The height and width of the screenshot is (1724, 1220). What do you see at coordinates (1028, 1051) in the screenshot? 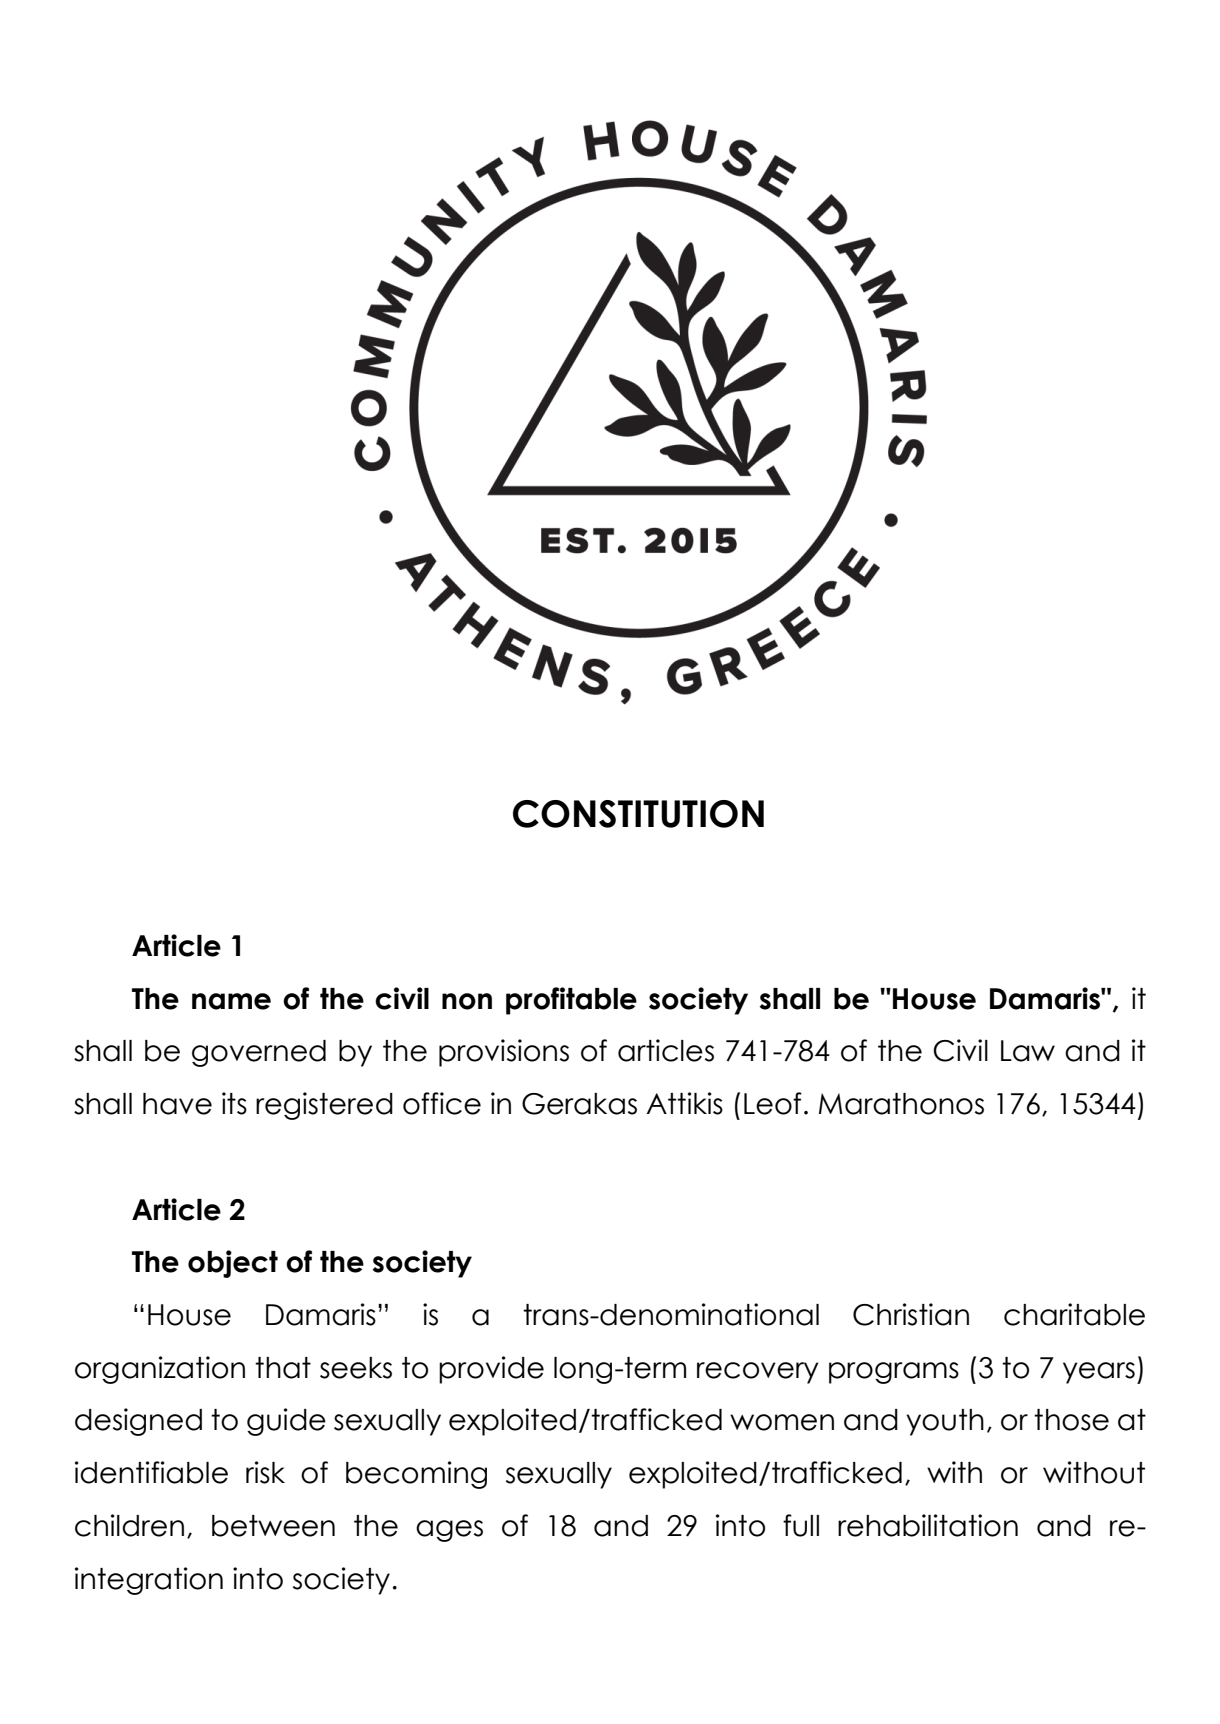
I see `Law` at bounding box center [1028, 1051].
